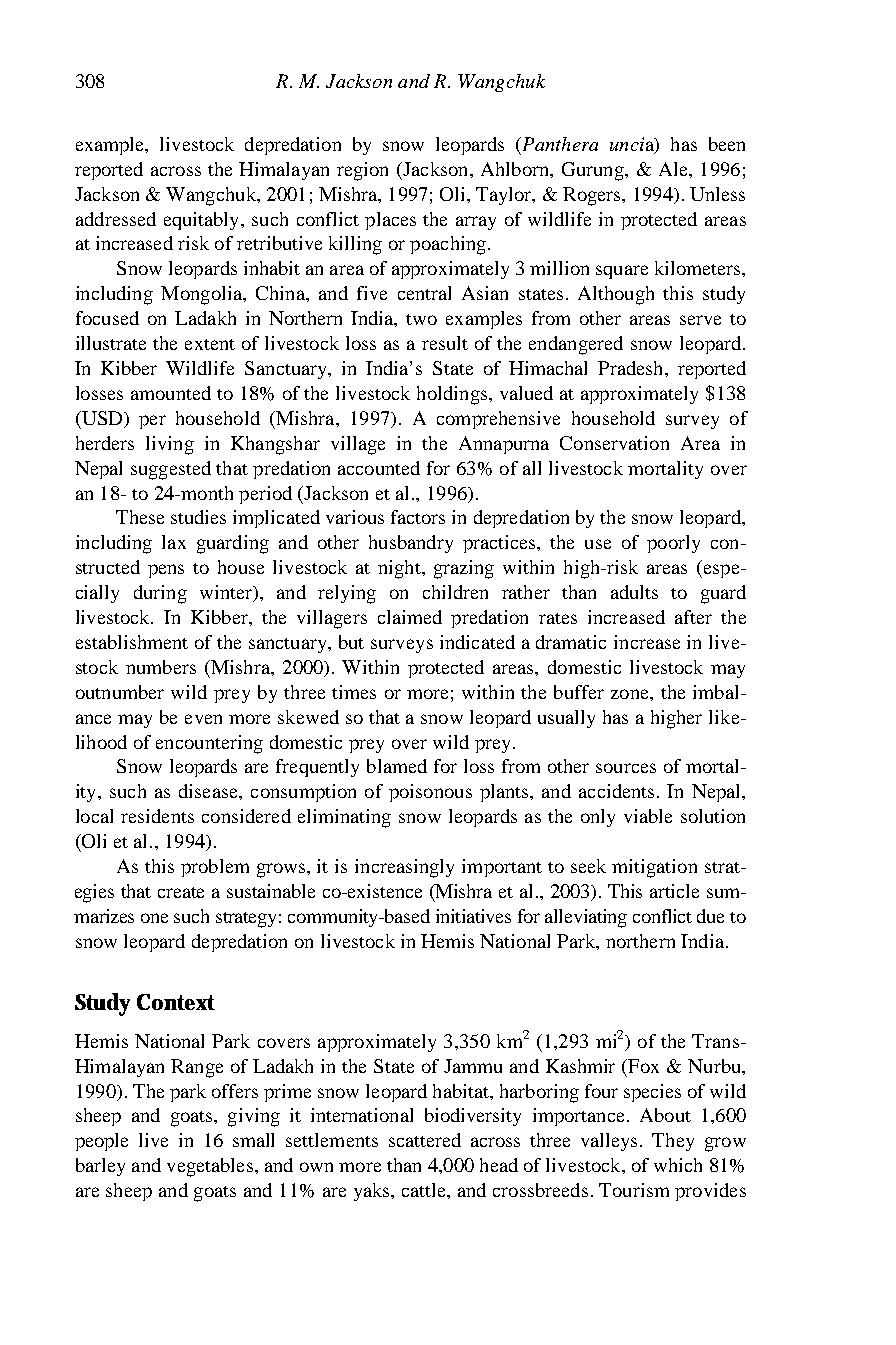 The height and width of the screenshot is (1345, 896). What do you see at coordinates (203, 221) in the screenshot?
I see `equitably` at bounding box center [203, 221].
